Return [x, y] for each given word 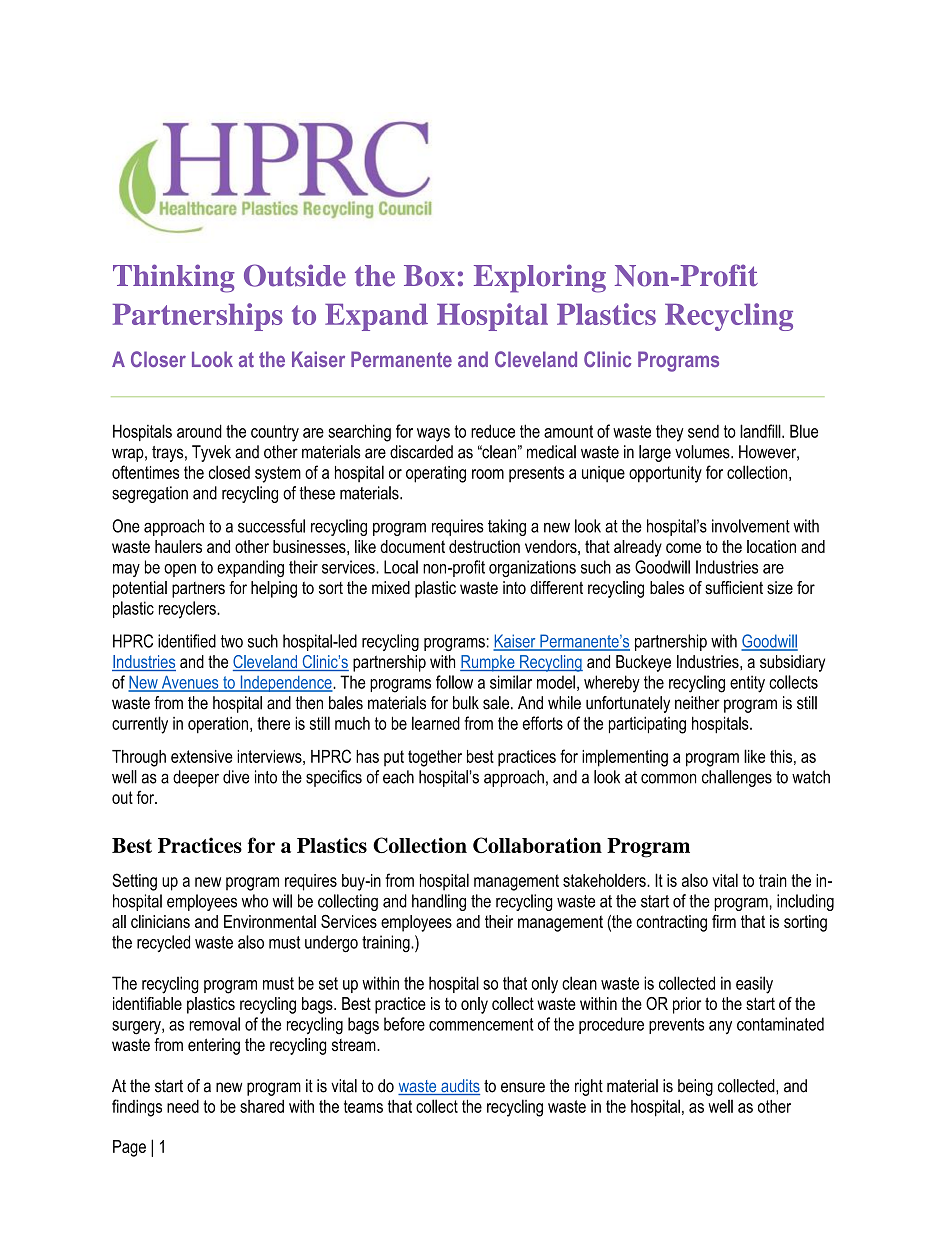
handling [439, 902]
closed [229, 472]
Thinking [174, 278]
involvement [751, 526]
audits [459, 1087]
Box [429, 276]
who [255, 901]
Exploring [540, 278]
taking [507, 527]
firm [724, 921]
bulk [466, 703]
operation [219, 725]
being [695, 1087]
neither [697, 703]
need [183, 1106]
